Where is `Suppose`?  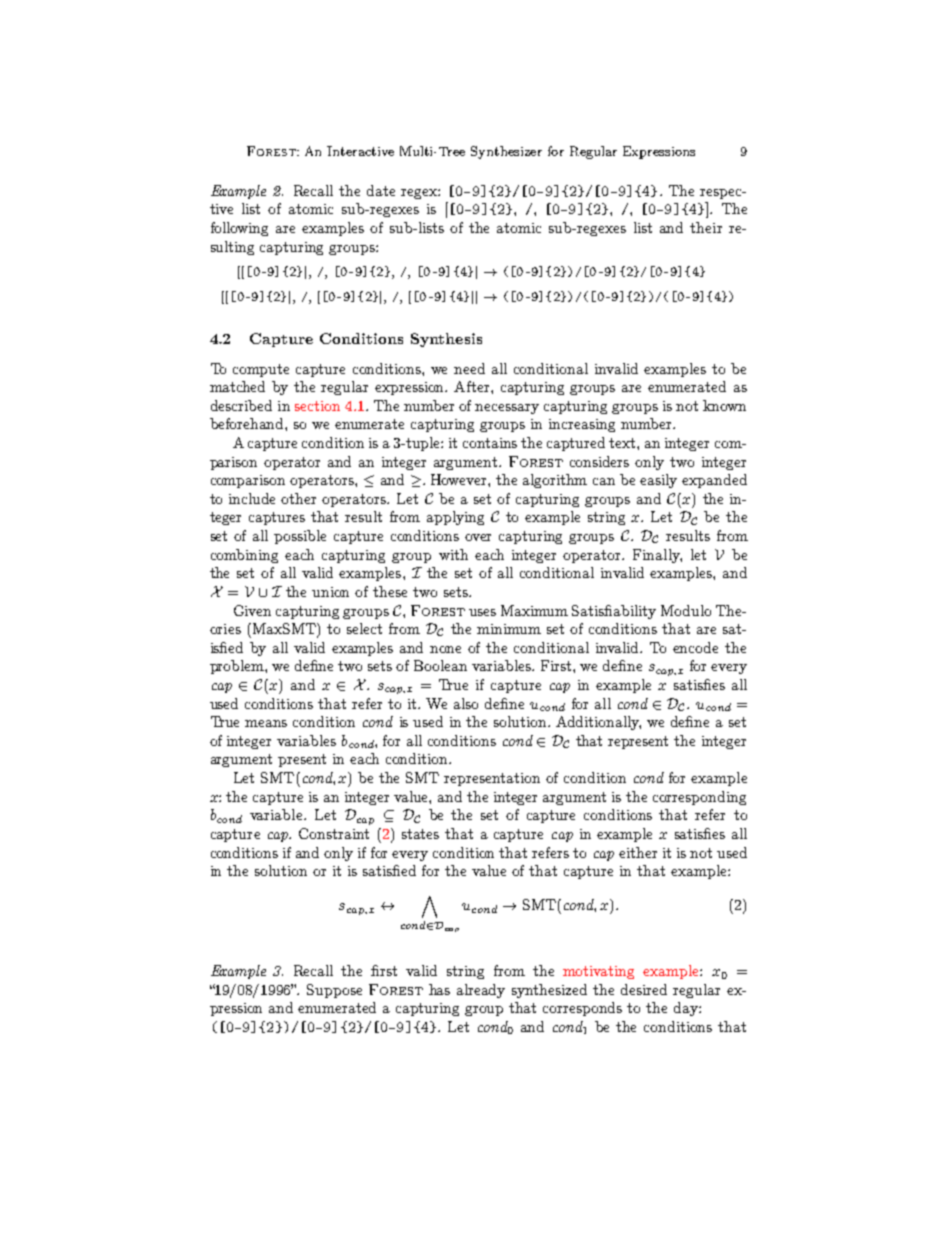 Suppose is located at coordinates (334, 991).
